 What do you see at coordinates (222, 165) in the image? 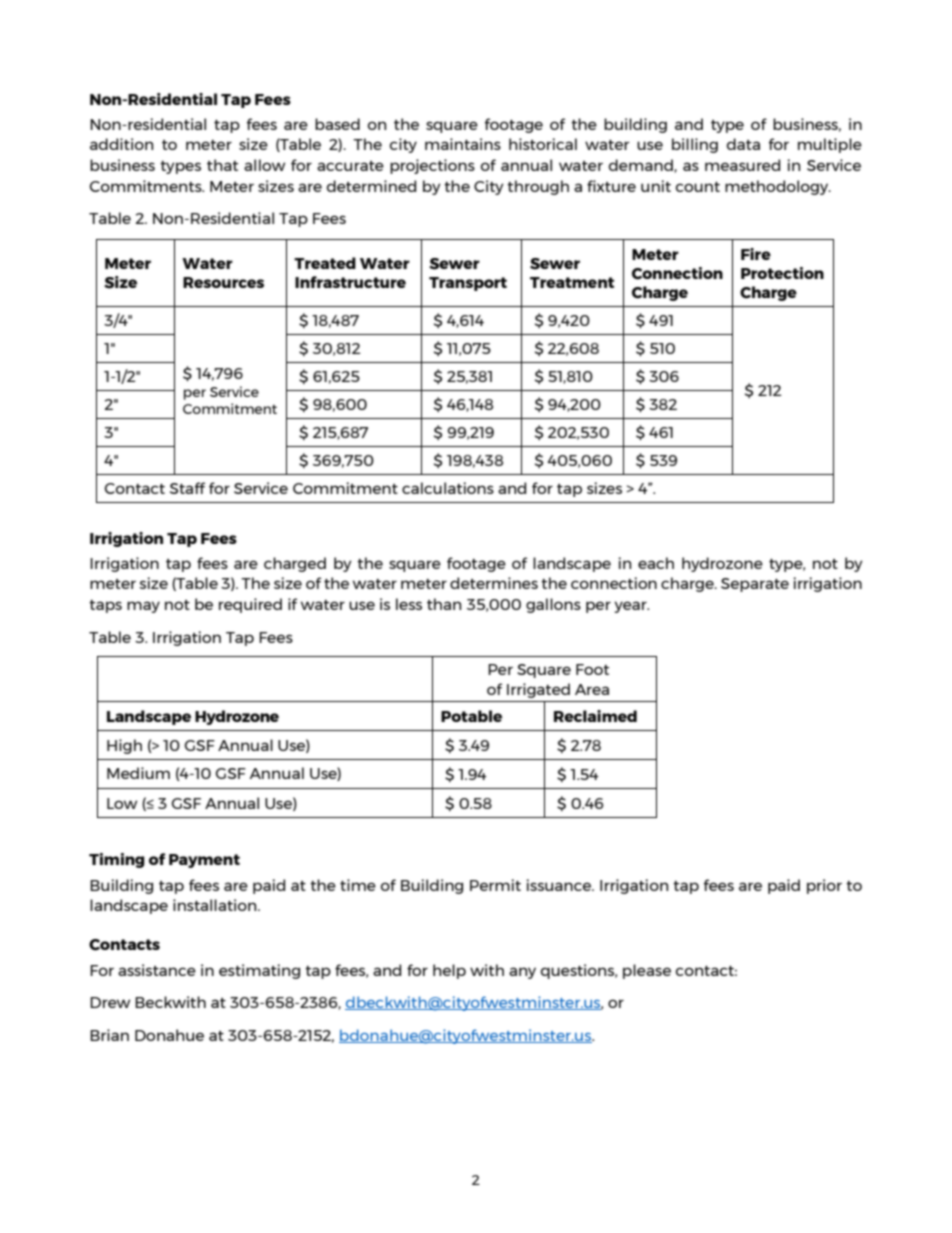
I see `that` at bounding box center [222, 165].
